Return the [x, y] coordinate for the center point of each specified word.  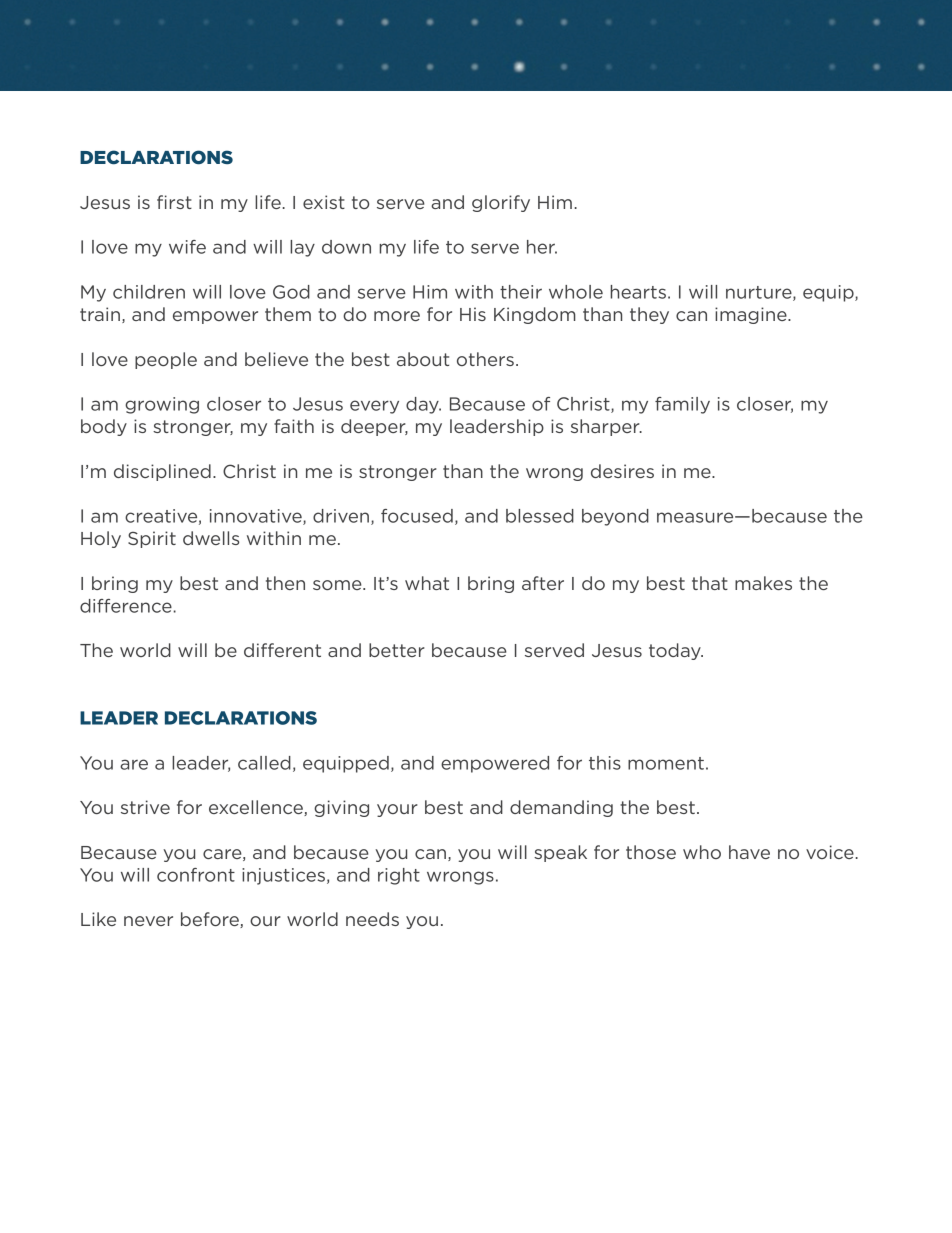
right [399, 876]
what [427, 583]
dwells [211, 538]
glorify [501, 203]
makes [763, 583]
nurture [760, 293]
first [174, 202]
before [211, 920]
